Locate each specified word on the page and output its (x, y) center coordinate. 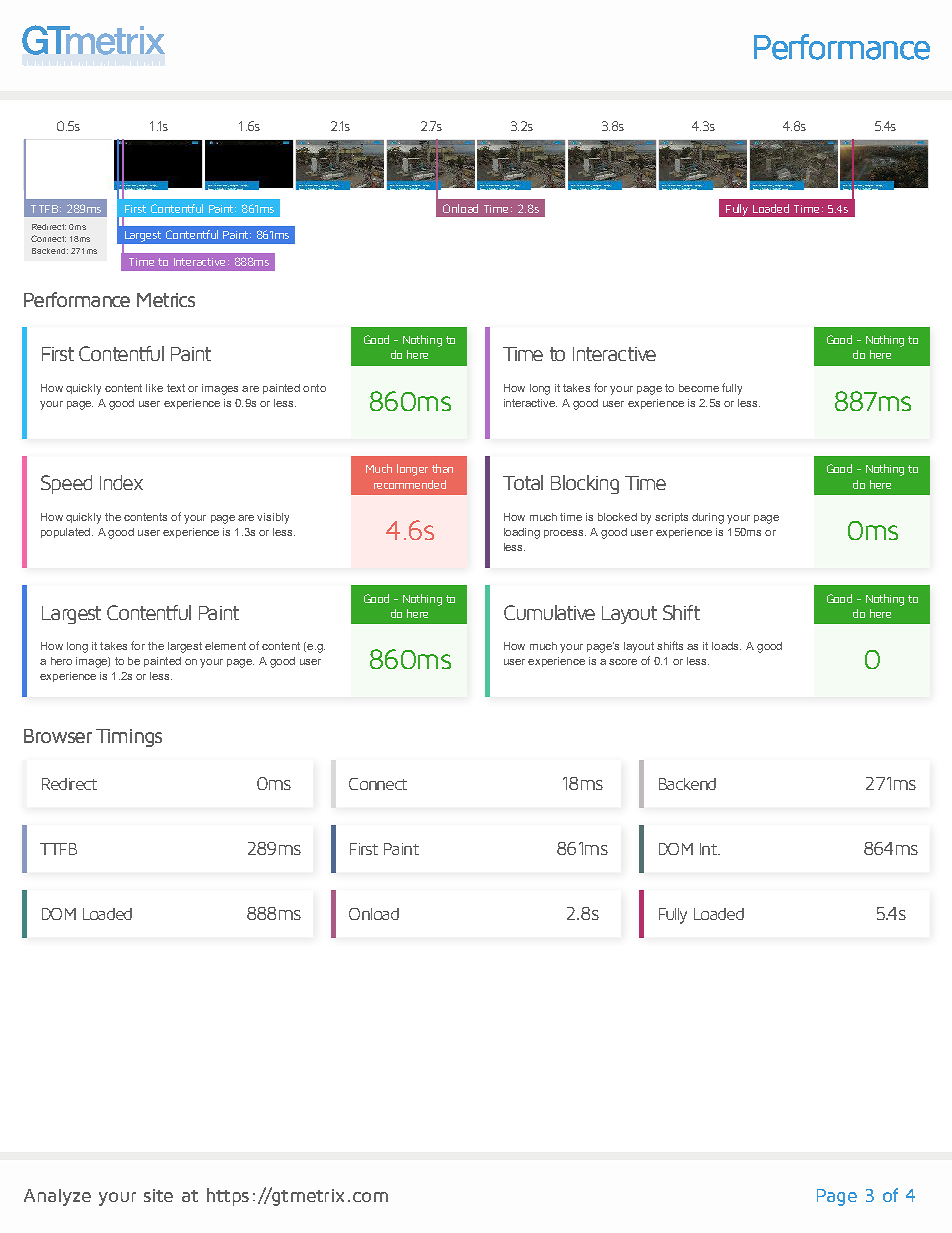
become (699, 388)
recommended (410, 484)
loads (726, 646)
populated (65, 533)
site (158, 1195)
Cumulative (549, 612)
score (623, 662)
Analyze (57, 1197)
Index (121, 482)
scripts (671, 518)
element (225, 646)
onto (314, 388)
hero (61, 661)
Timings (129, 738)
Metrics (166, 300)
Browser (58, 736)
